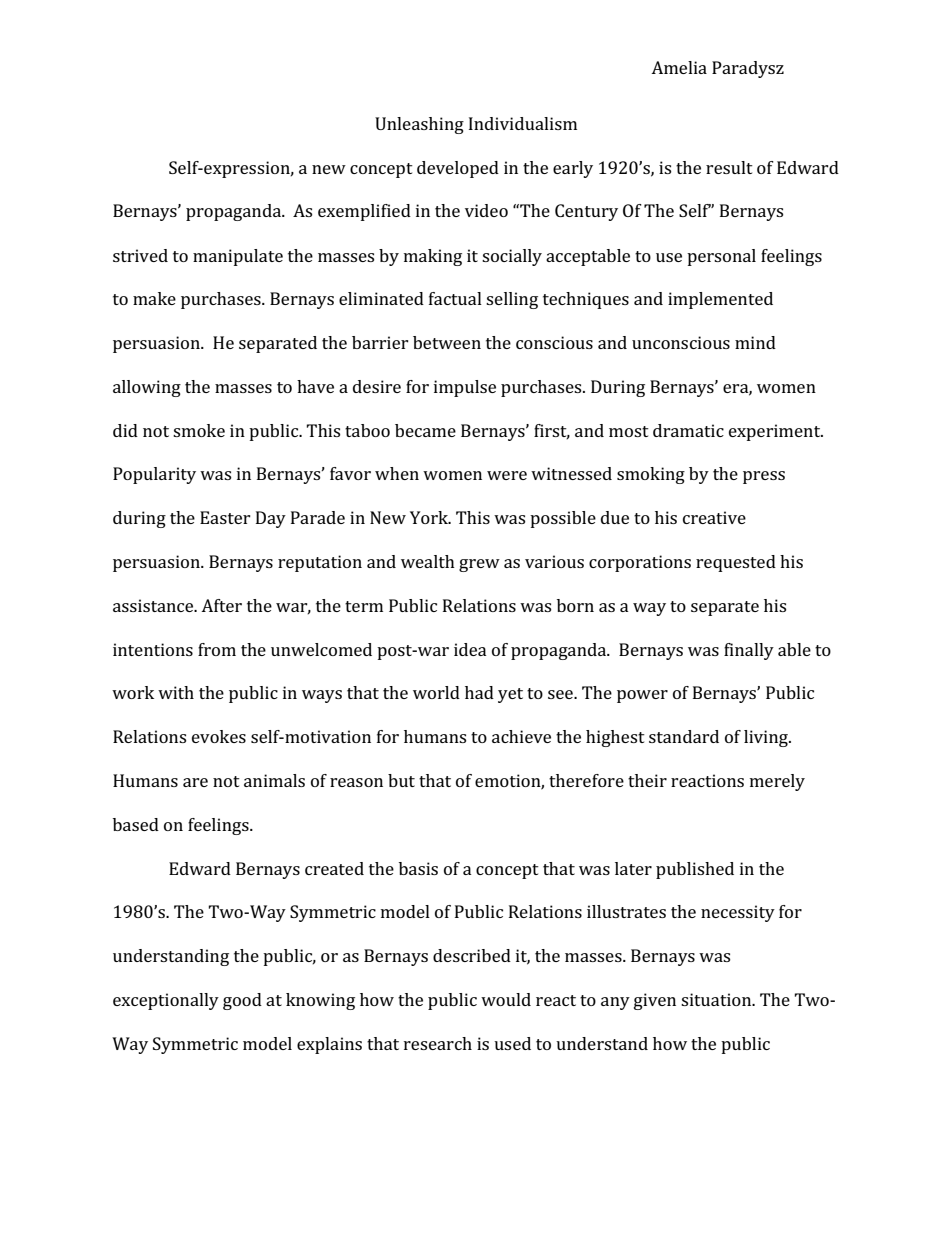  I want to click on Easter, so click(225, 517).
